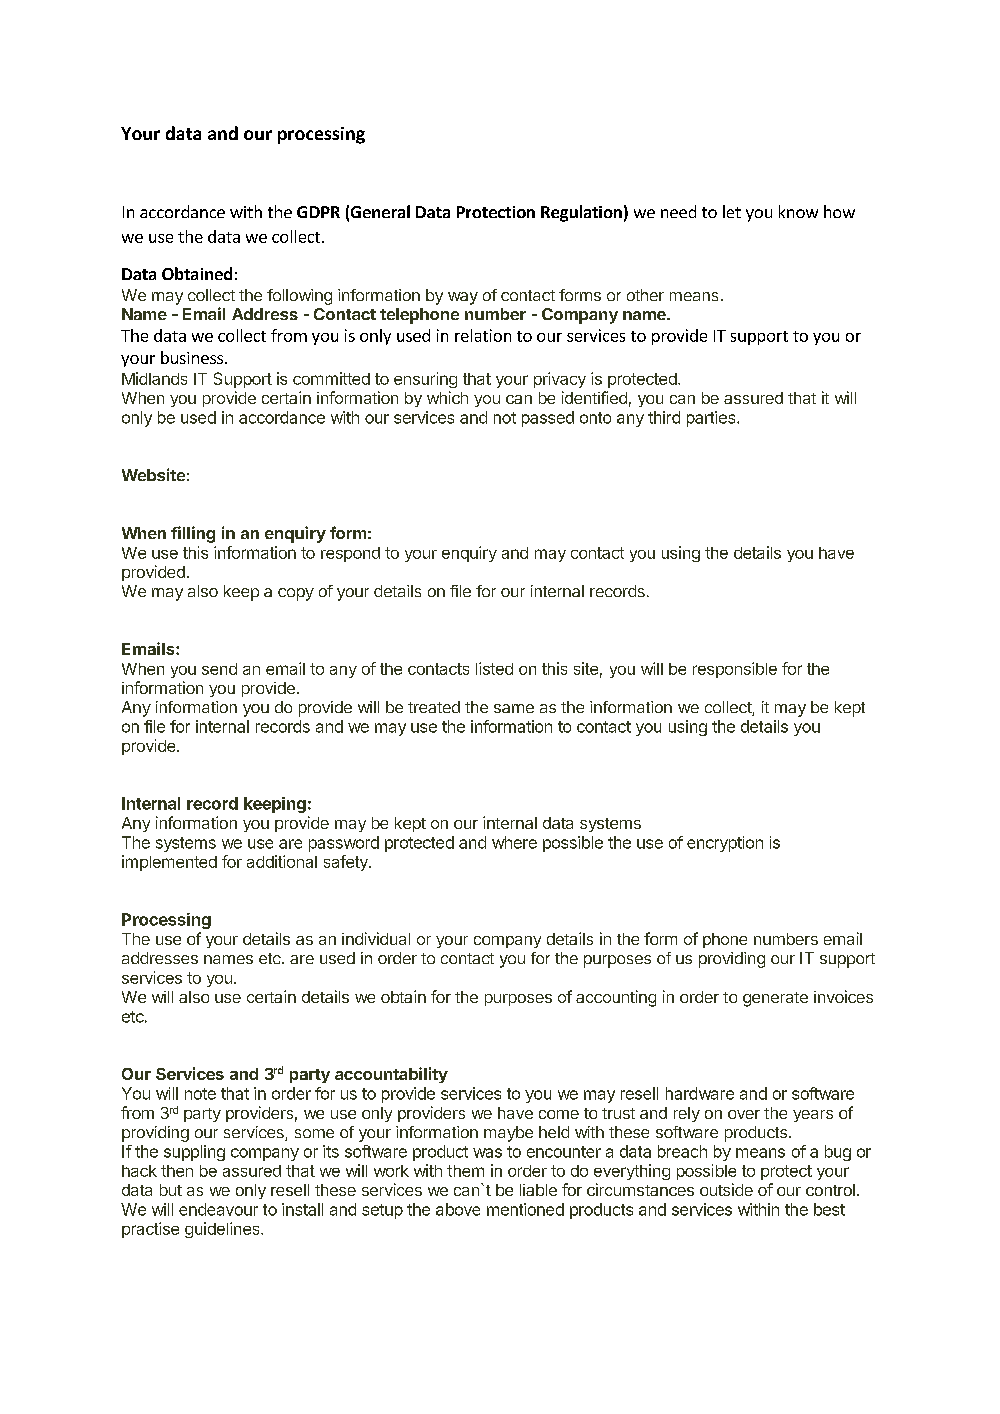  Describe the element at coordinates (219, 669) in the page. I see `send` at that location.
